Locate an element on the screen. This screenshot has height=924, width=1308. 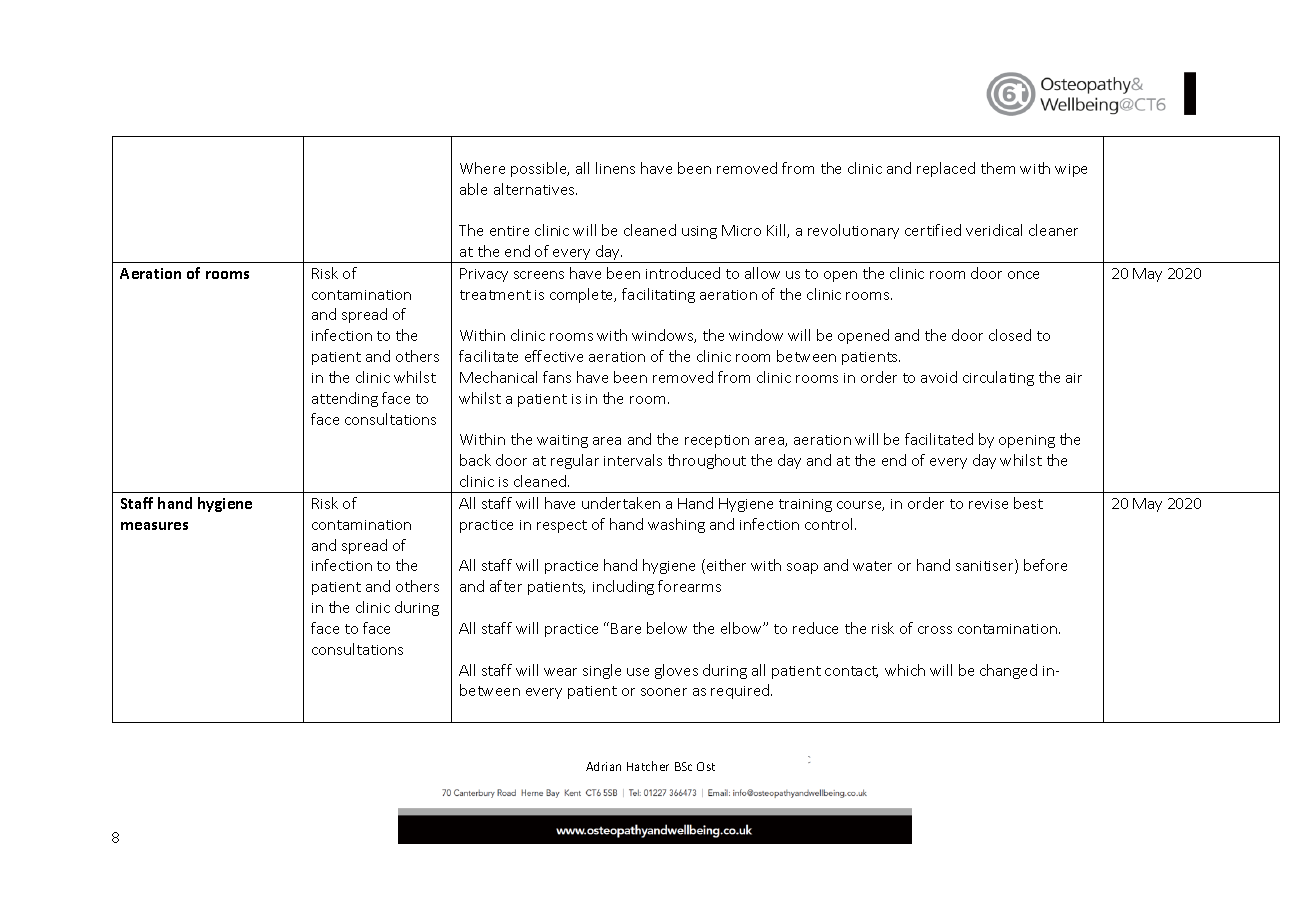
intervals is located at coordinates (633, 460).
